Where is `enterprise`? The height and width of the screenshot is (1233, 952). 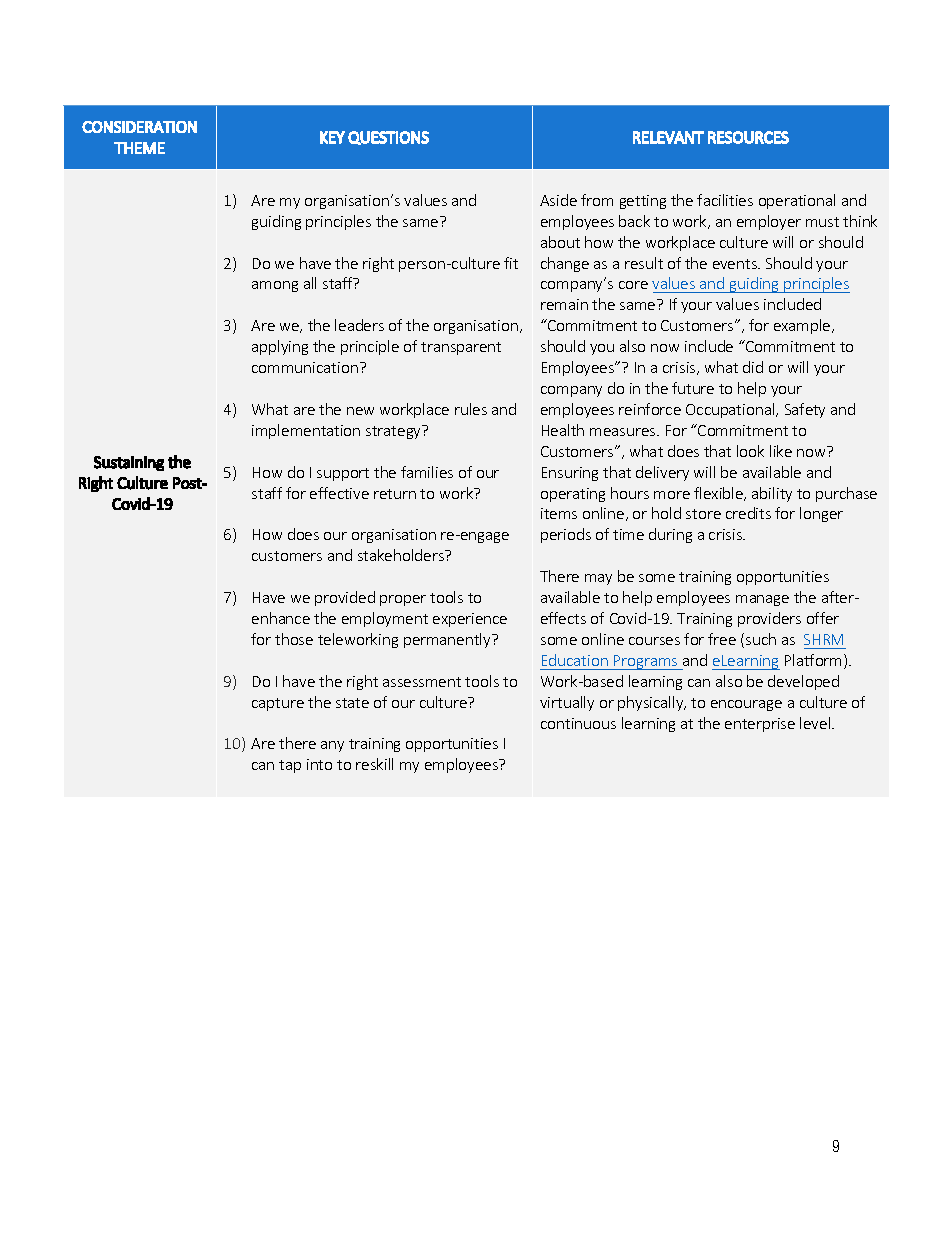
enterprise is located at coordinates (760, 725).
